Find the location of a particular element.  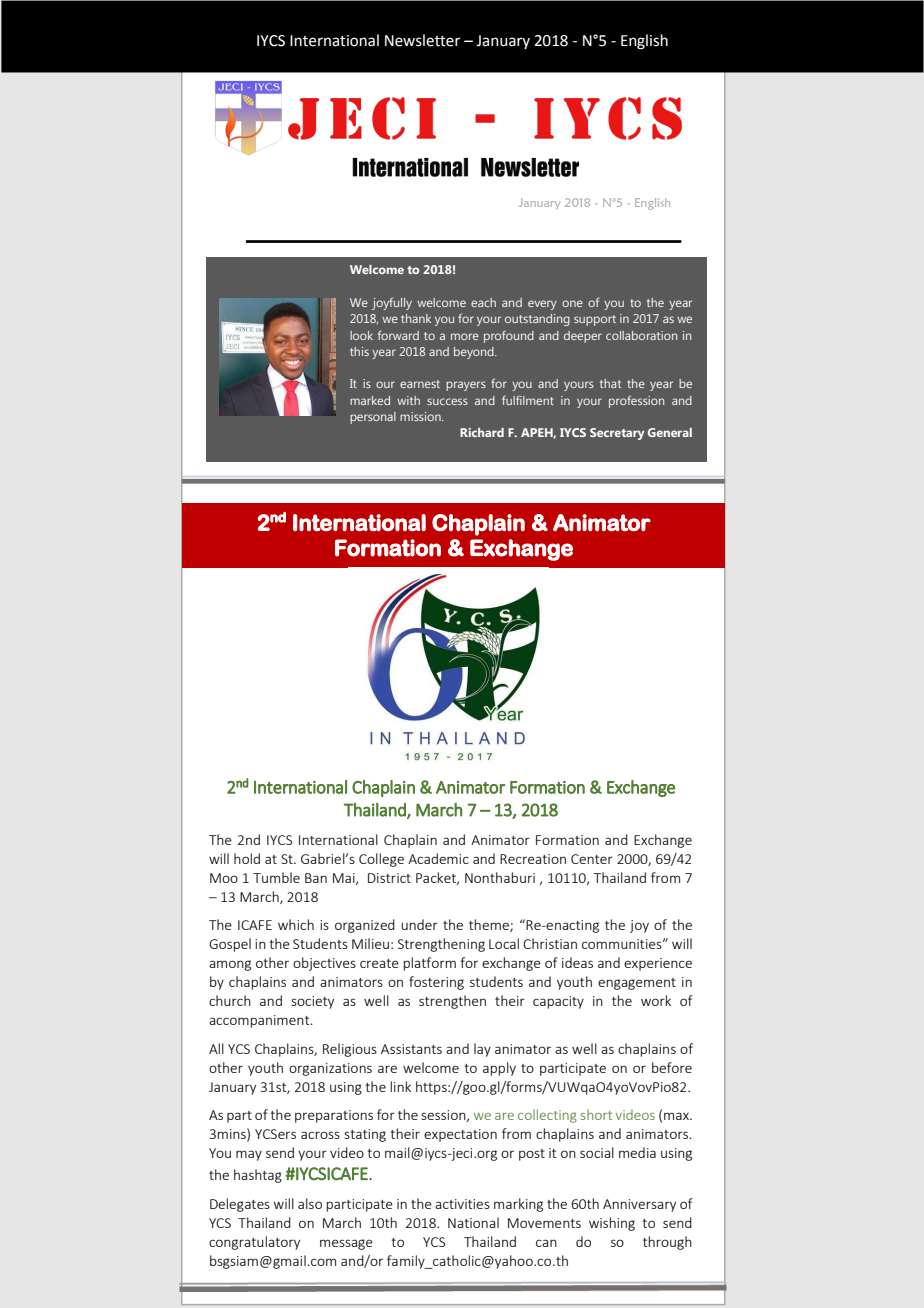

each is located at coordinates (483, 302).
